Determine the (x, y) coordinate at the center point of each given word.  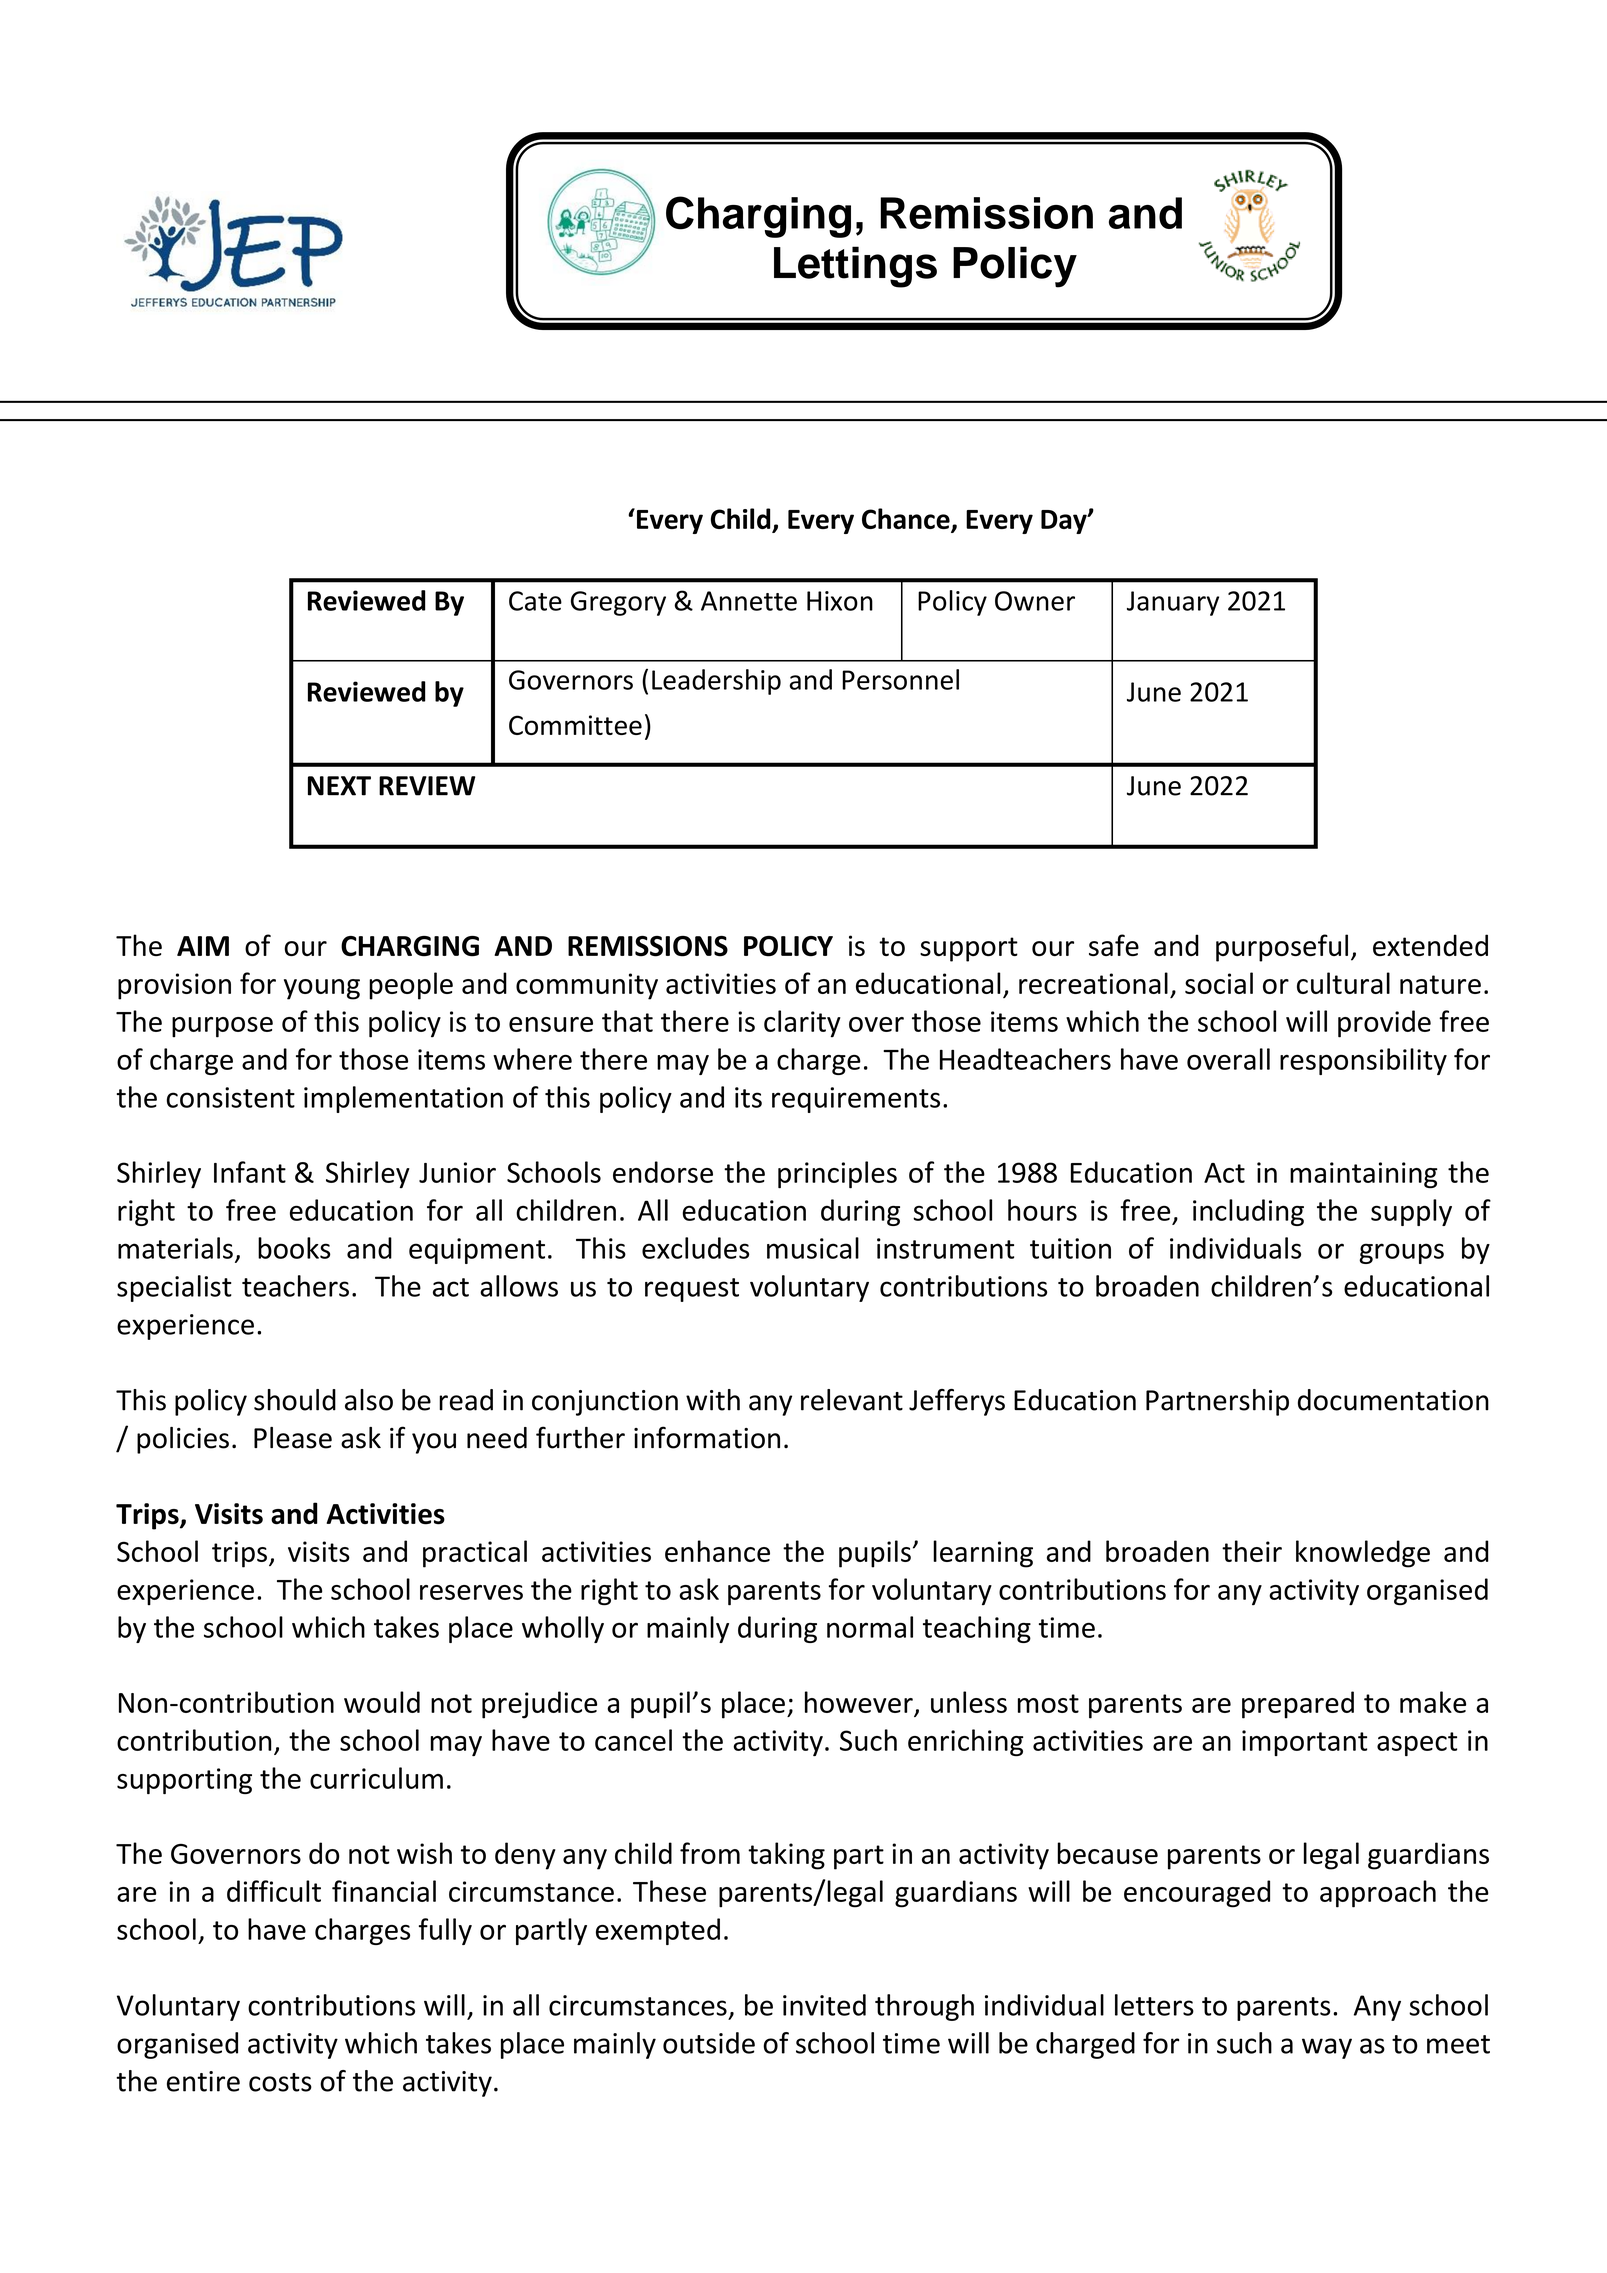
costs (280, 2082)
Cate (535, 601)
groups (1401, 1253)
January (1173, 603)
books (294, 1248)
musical (813, 1248)
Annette (749, 601)
